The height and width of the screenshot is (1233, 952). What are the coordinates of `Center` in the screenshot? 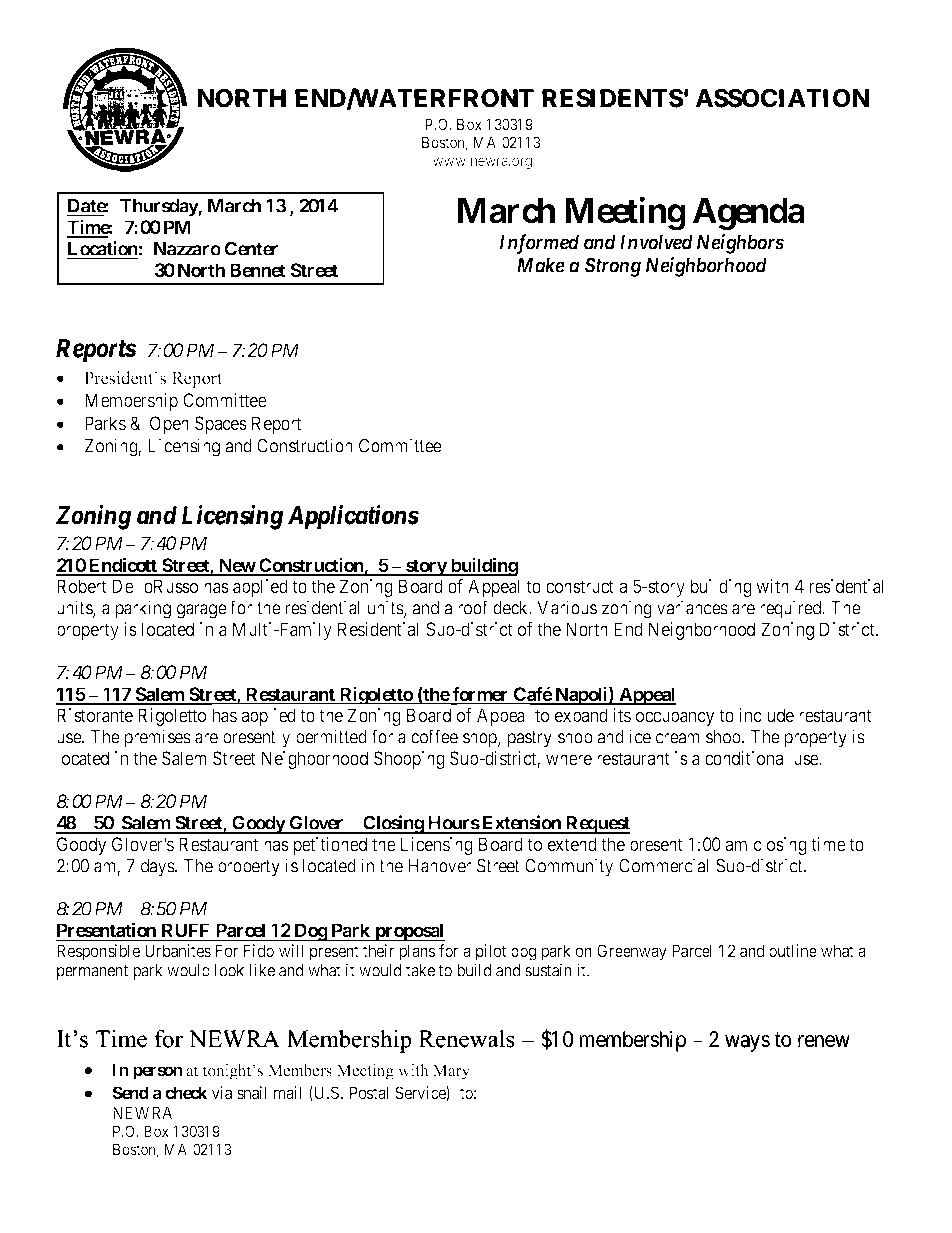 It's located at (251, 248).
